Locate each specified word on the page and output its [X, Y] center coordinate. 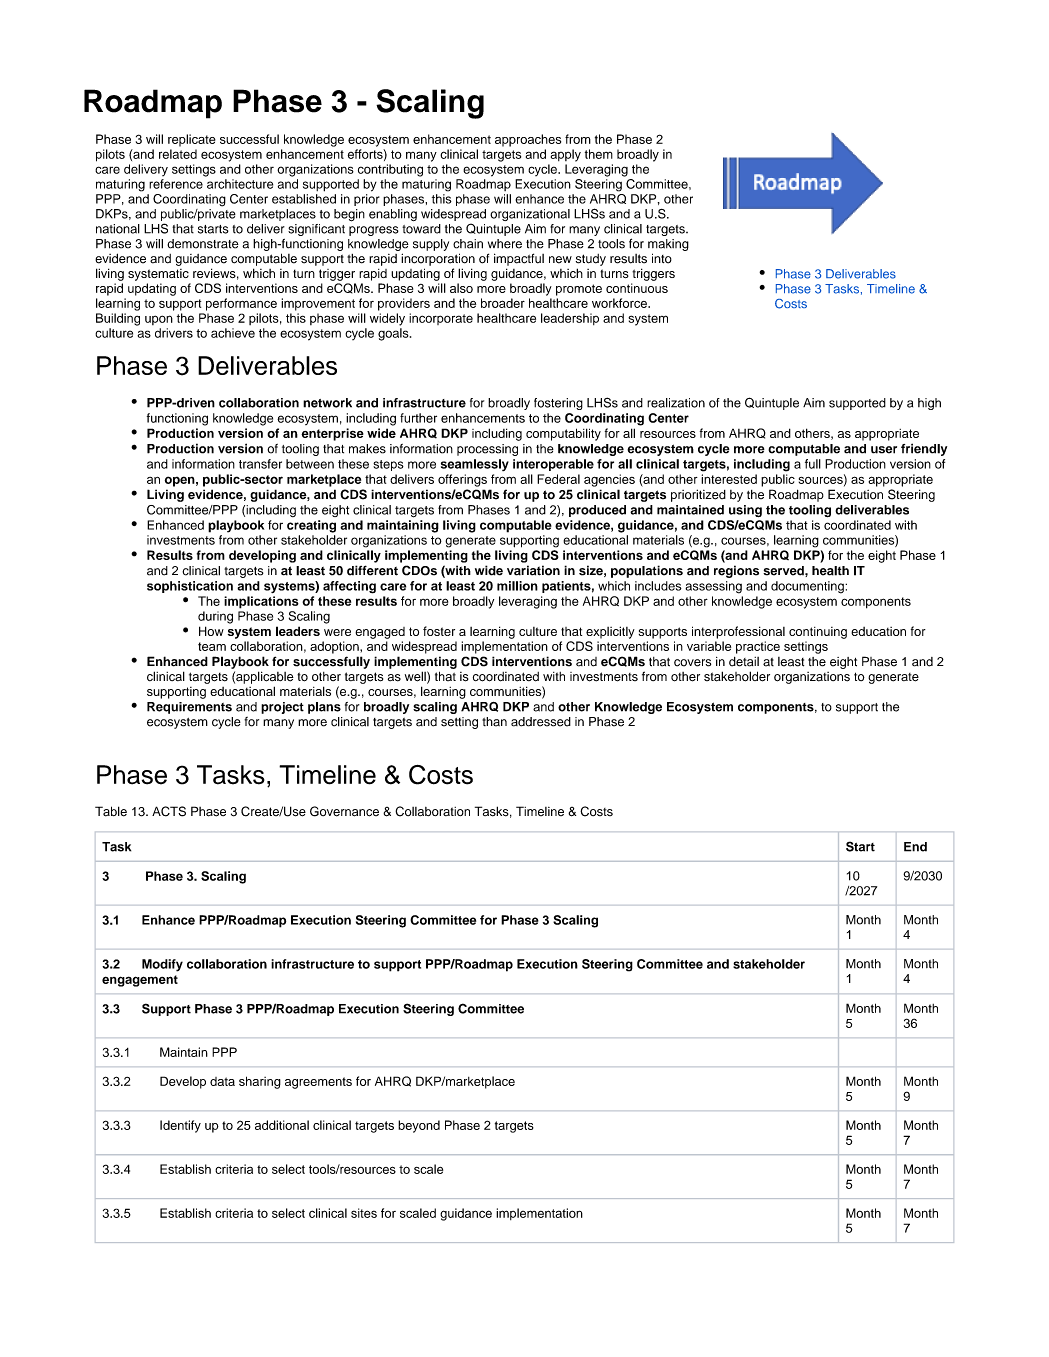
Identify [180, 1126]
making [668, 245]
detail [744, 662]
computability [563, 434]
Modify [162, 965]
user [884, 450]
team [212, 646]
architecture [240, 184]
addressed [541, 722]
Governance [344, 811]
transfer [260, 464]
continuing [818, 633]
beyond [419, 1126]
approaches [528, 140]
